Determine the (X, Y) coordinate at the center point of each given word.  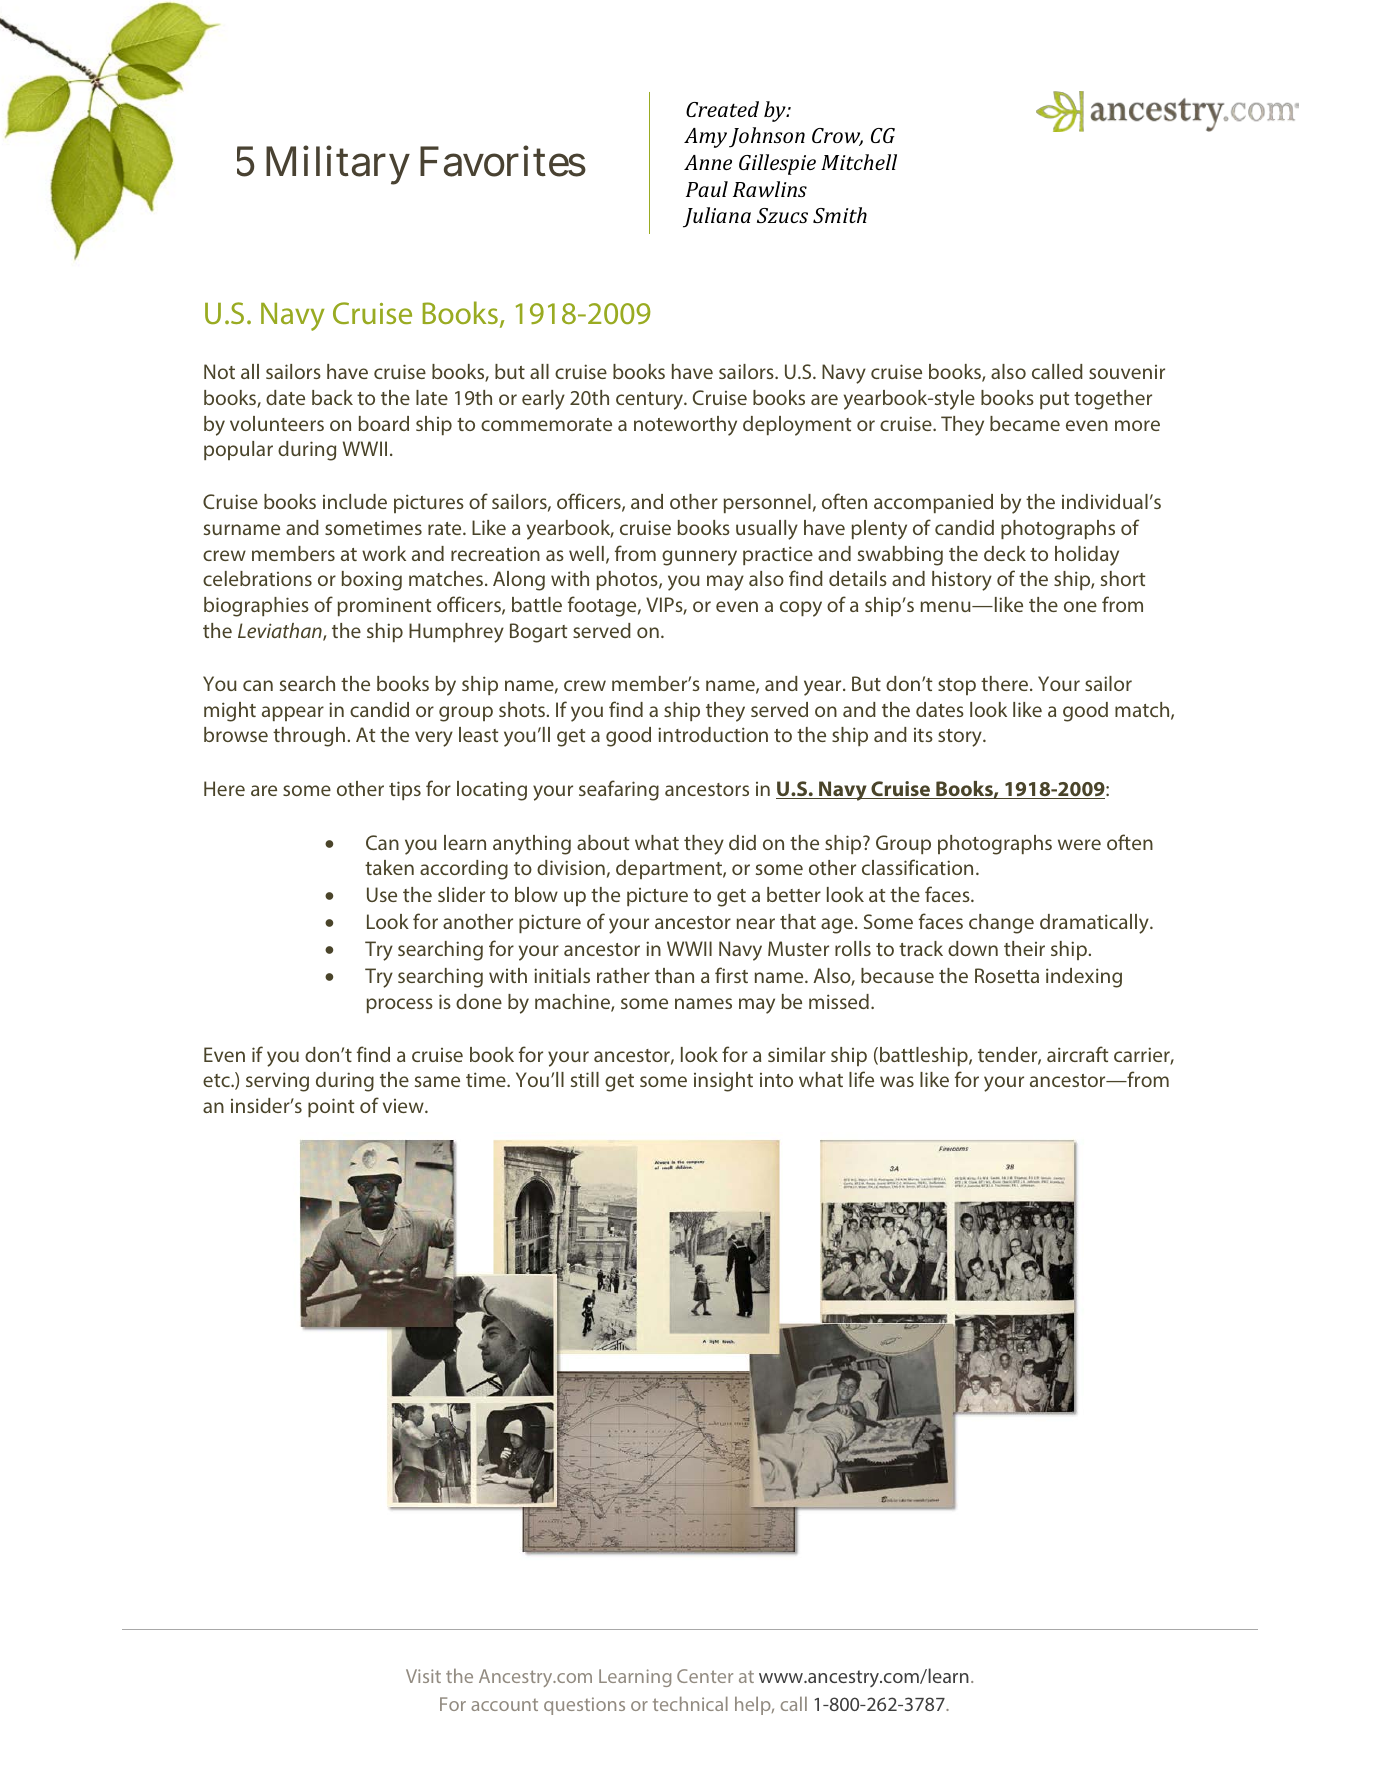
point (331, 1107)
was (897, 1081)
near (756, 923)
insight (723, 1082)
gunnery (699, 558)
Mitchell (859, 162)
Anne (708, 162)
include (355, 501)
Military (338, 165)
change (1001, 924)
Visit (423, 1676)
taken (389, 867)
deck (1005, 553)
